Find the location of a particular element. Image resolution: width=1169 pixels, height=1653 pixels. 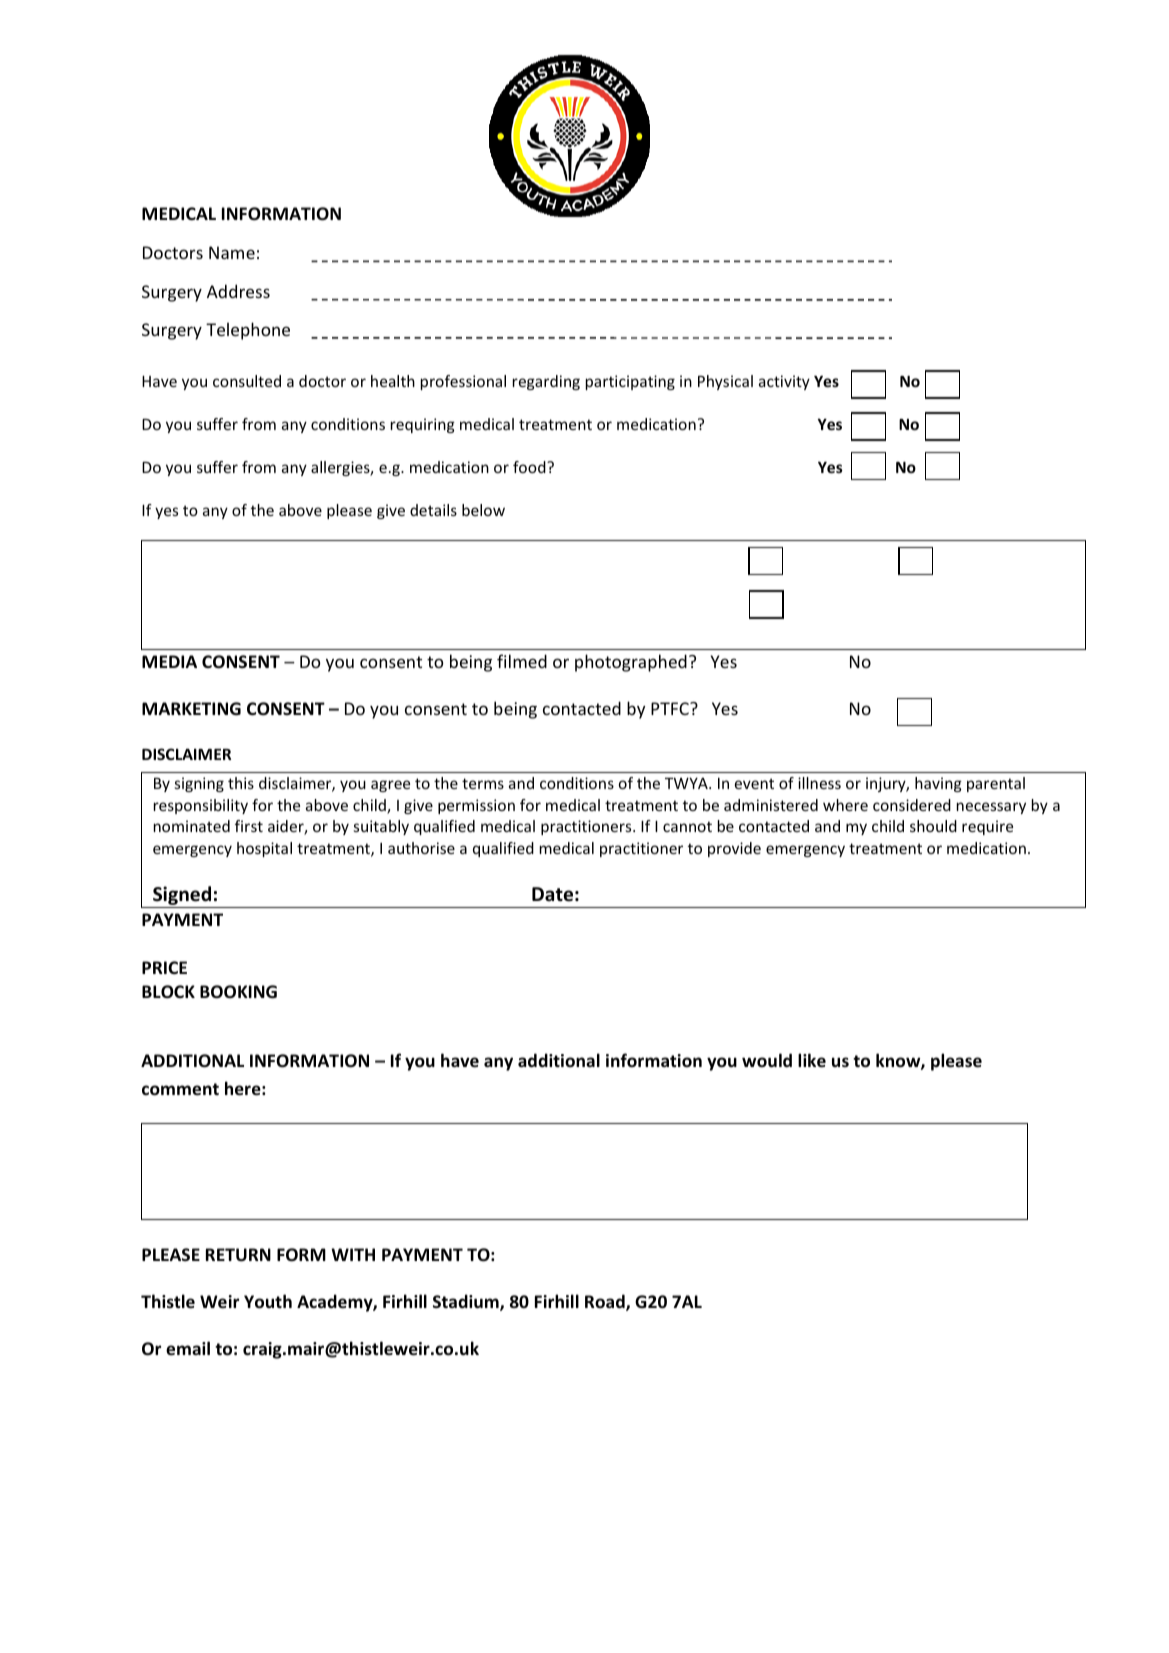

details is located at coordinates (433, 510).
